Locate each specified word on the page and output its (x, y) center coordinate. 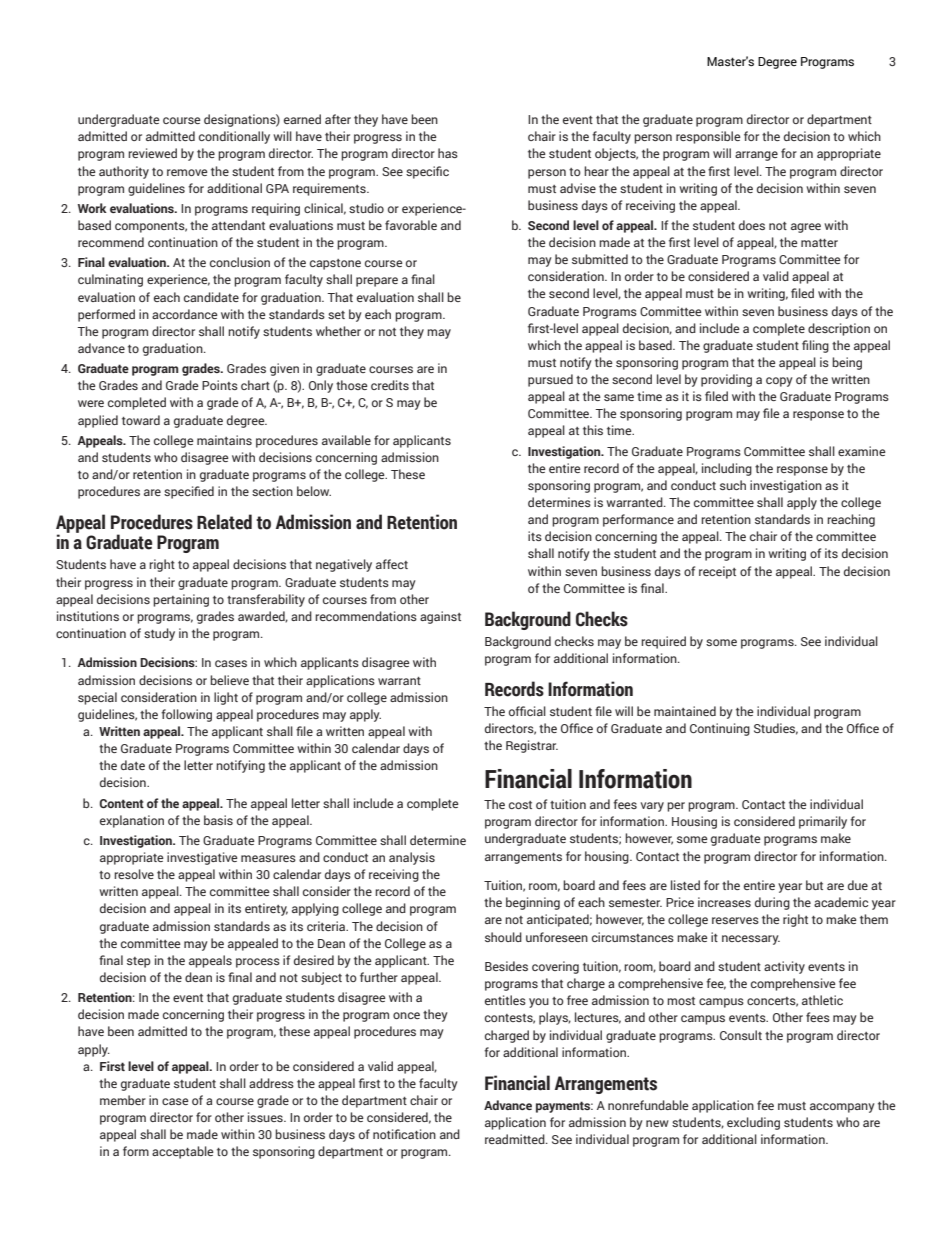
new (657, 1123)
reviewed (152, 153)
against (440, 617)
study (159, 634)
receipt (717, 572)
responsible (708, 137)
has (448, 153)
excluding (753, 1123)
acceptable (183, 1152)
